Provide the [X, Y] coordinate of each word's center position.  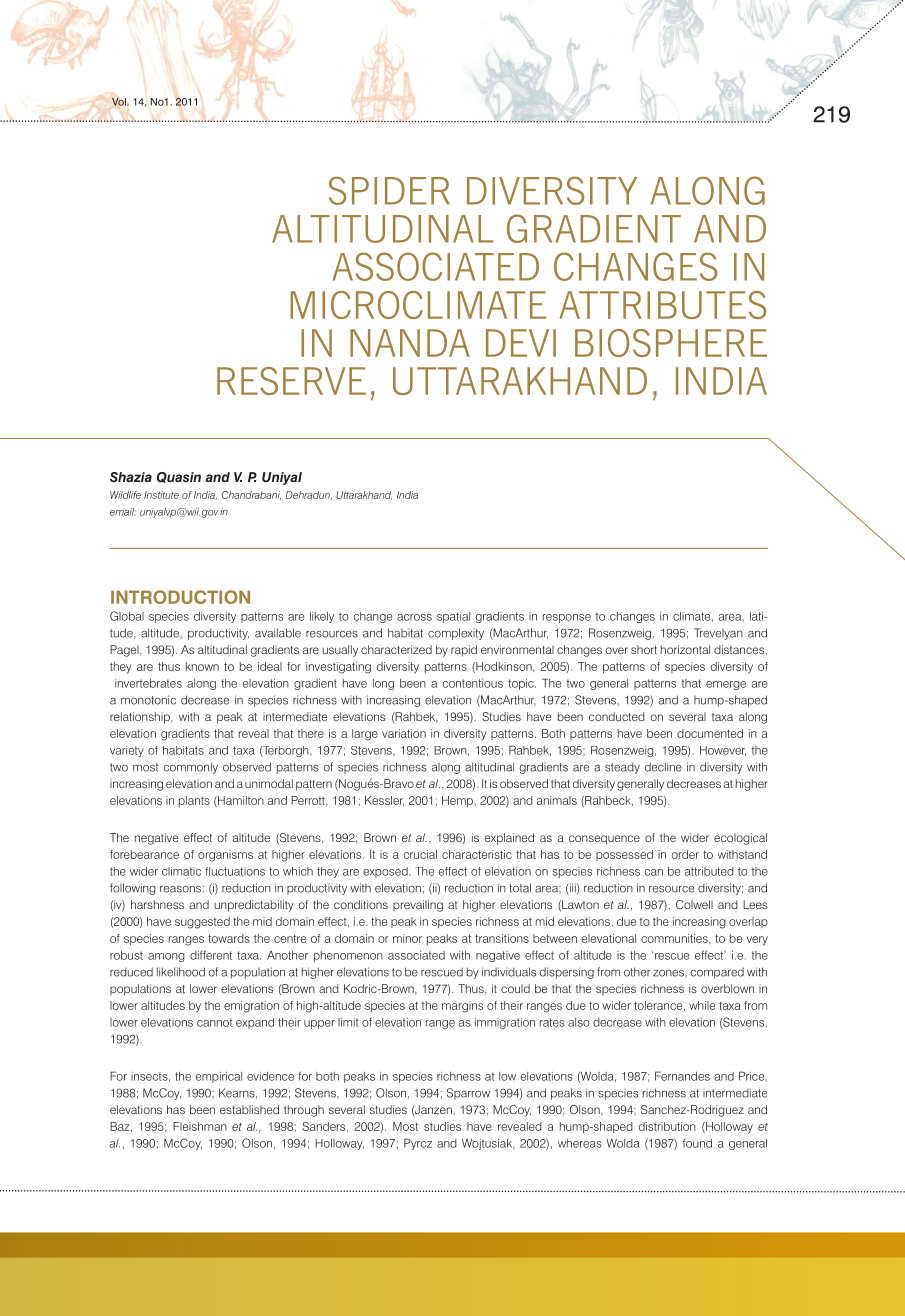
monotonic [148, 700]
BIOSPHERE [671, 343]
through [304, 1111]
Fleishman [200, 1126]
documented [710, 733]
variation [404, 733]
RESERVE [291, 381]
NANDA [410, 343]
